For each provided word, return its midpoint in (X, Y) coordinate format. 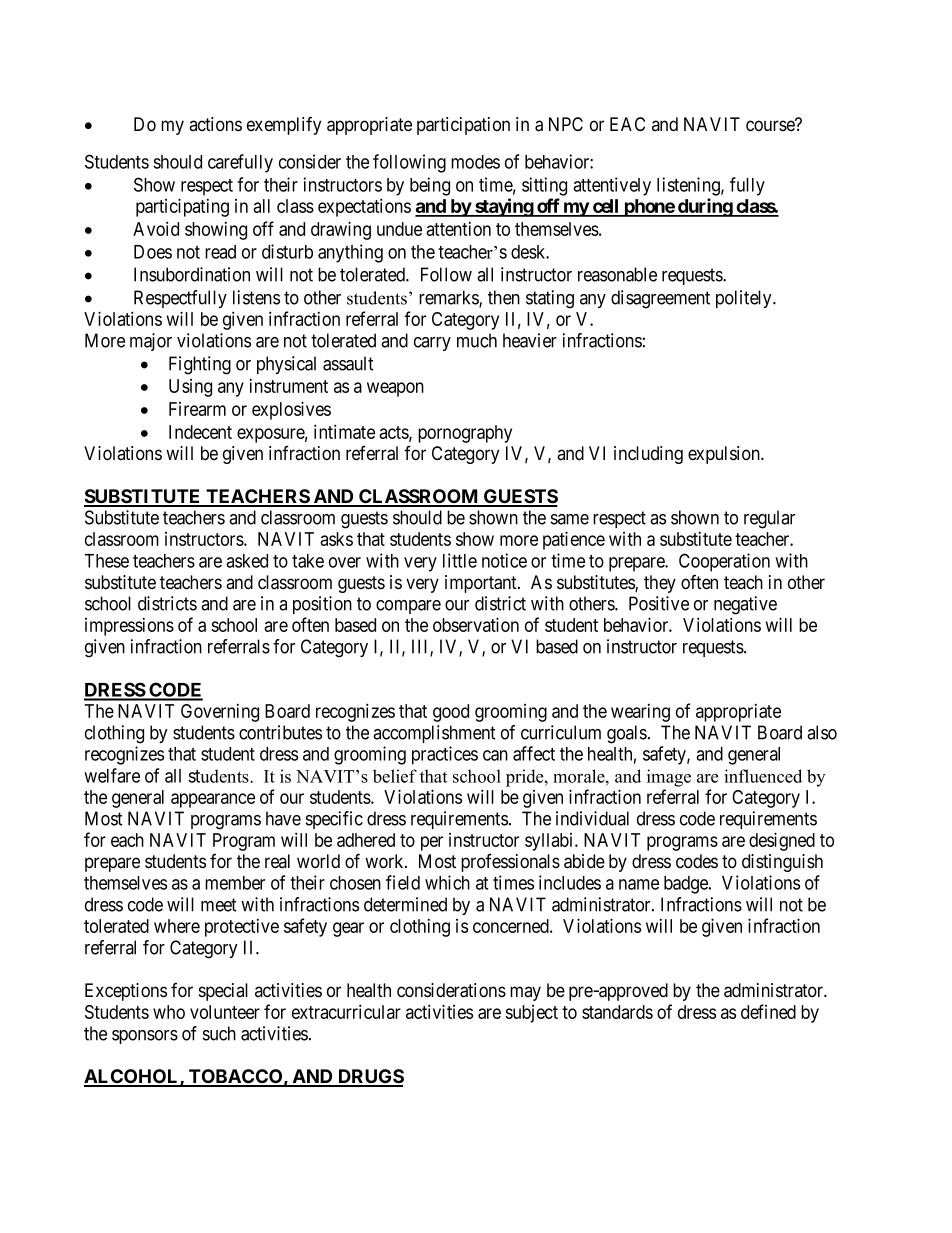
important (482, 584)
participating (182, 207)
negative (745, 605)
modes (475, 162)
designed (782, 841)
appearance (213, 800)
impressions (129, 627)
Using (190, 388)
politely (745, 299)
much (477, 340)
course (771, 126)
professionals (510, 863)
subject (531, 1014)
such (219, 1033)
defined (768, 1011)
